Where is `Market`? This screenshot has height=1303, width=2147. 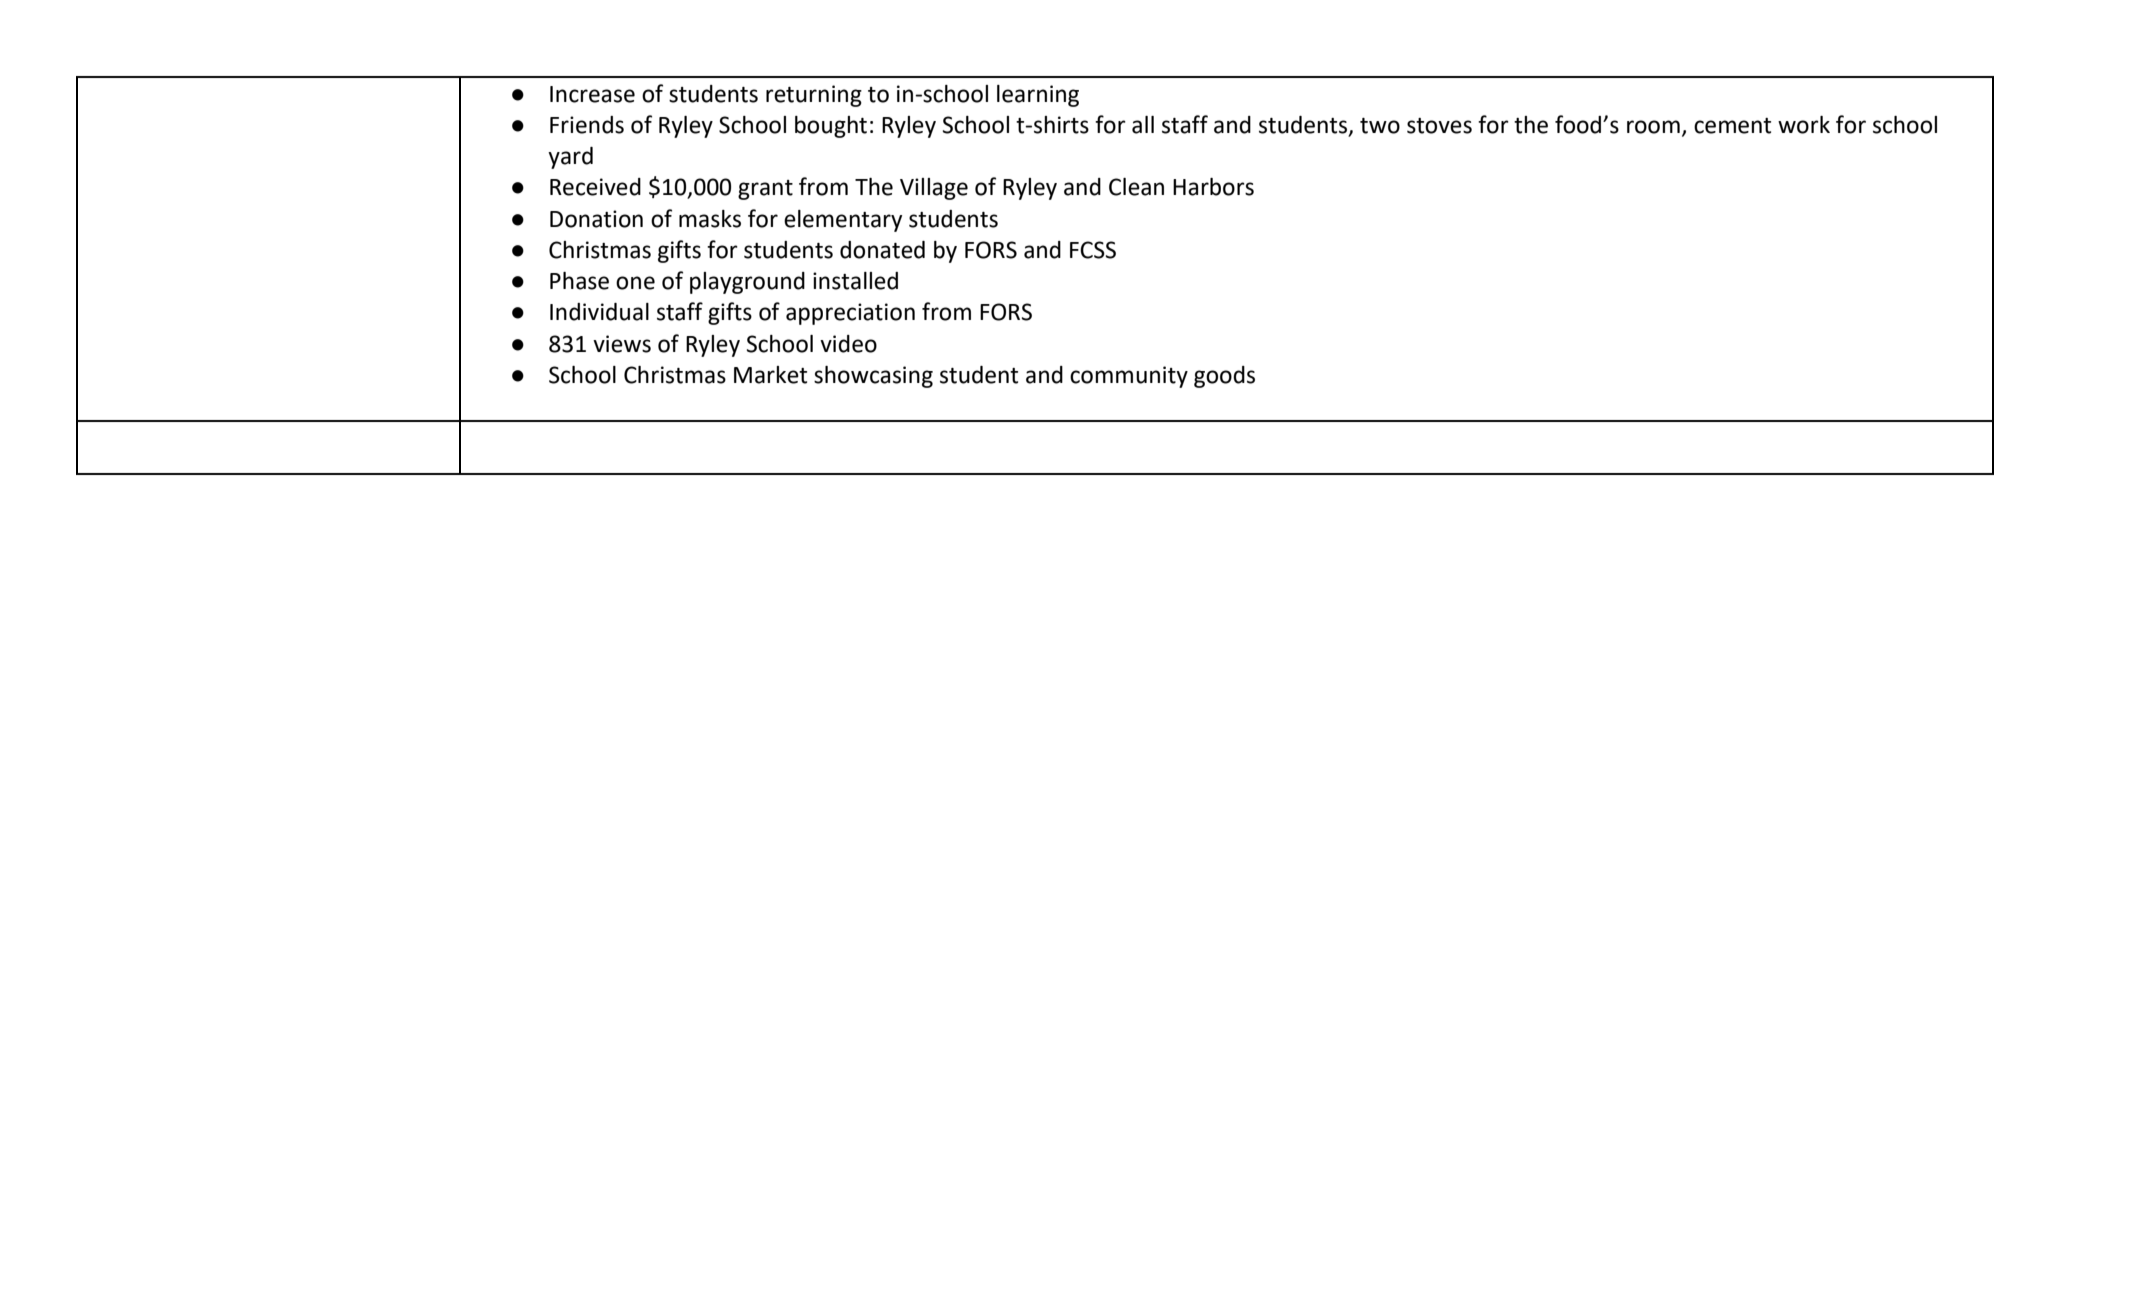 Market is located at coordinates (770, 375).
